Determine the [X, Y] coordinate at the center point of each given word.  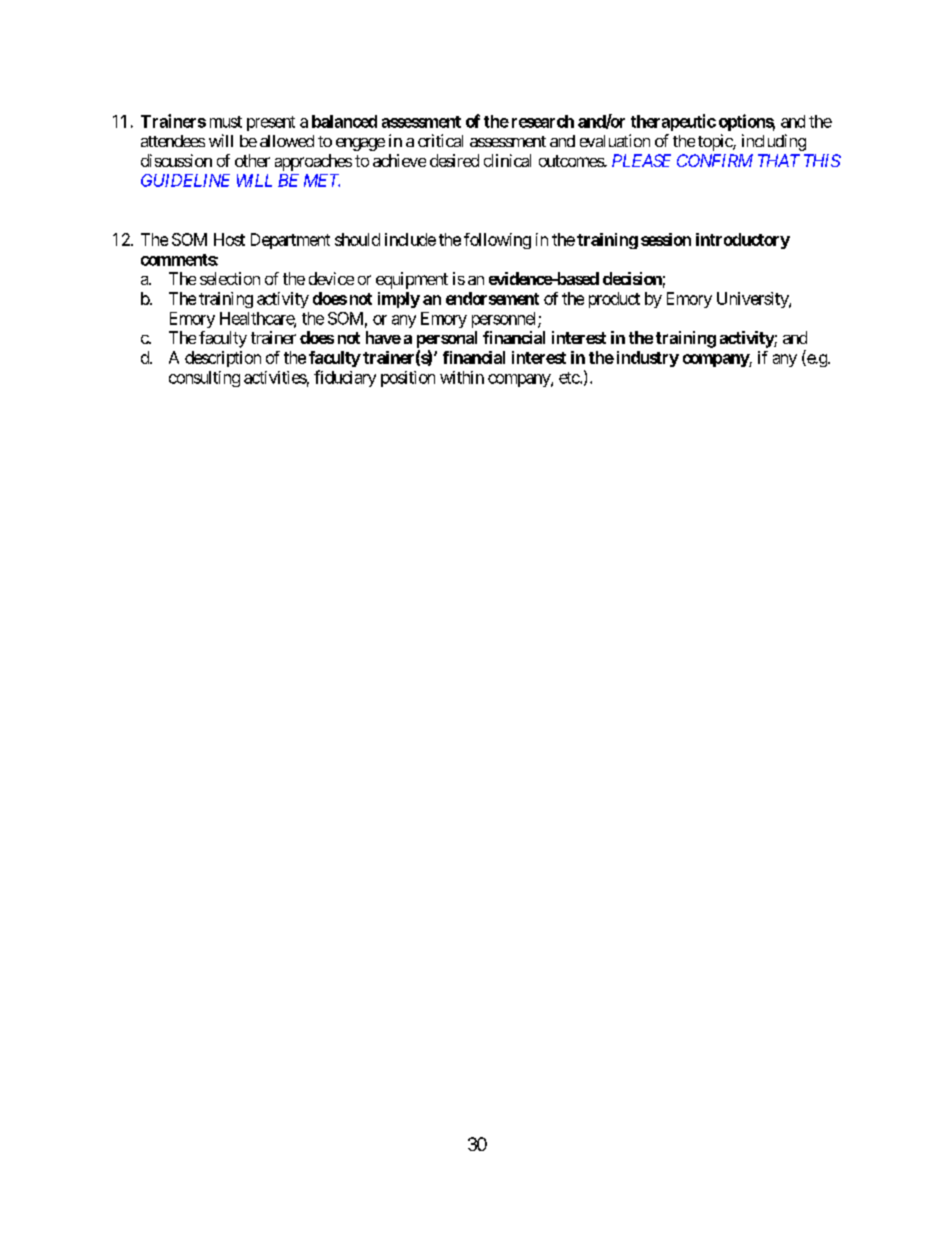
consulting [204, 379]
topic [716, 142]
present [271, 123]
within [462, 377]
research [543, 121]
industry [648, 359]
